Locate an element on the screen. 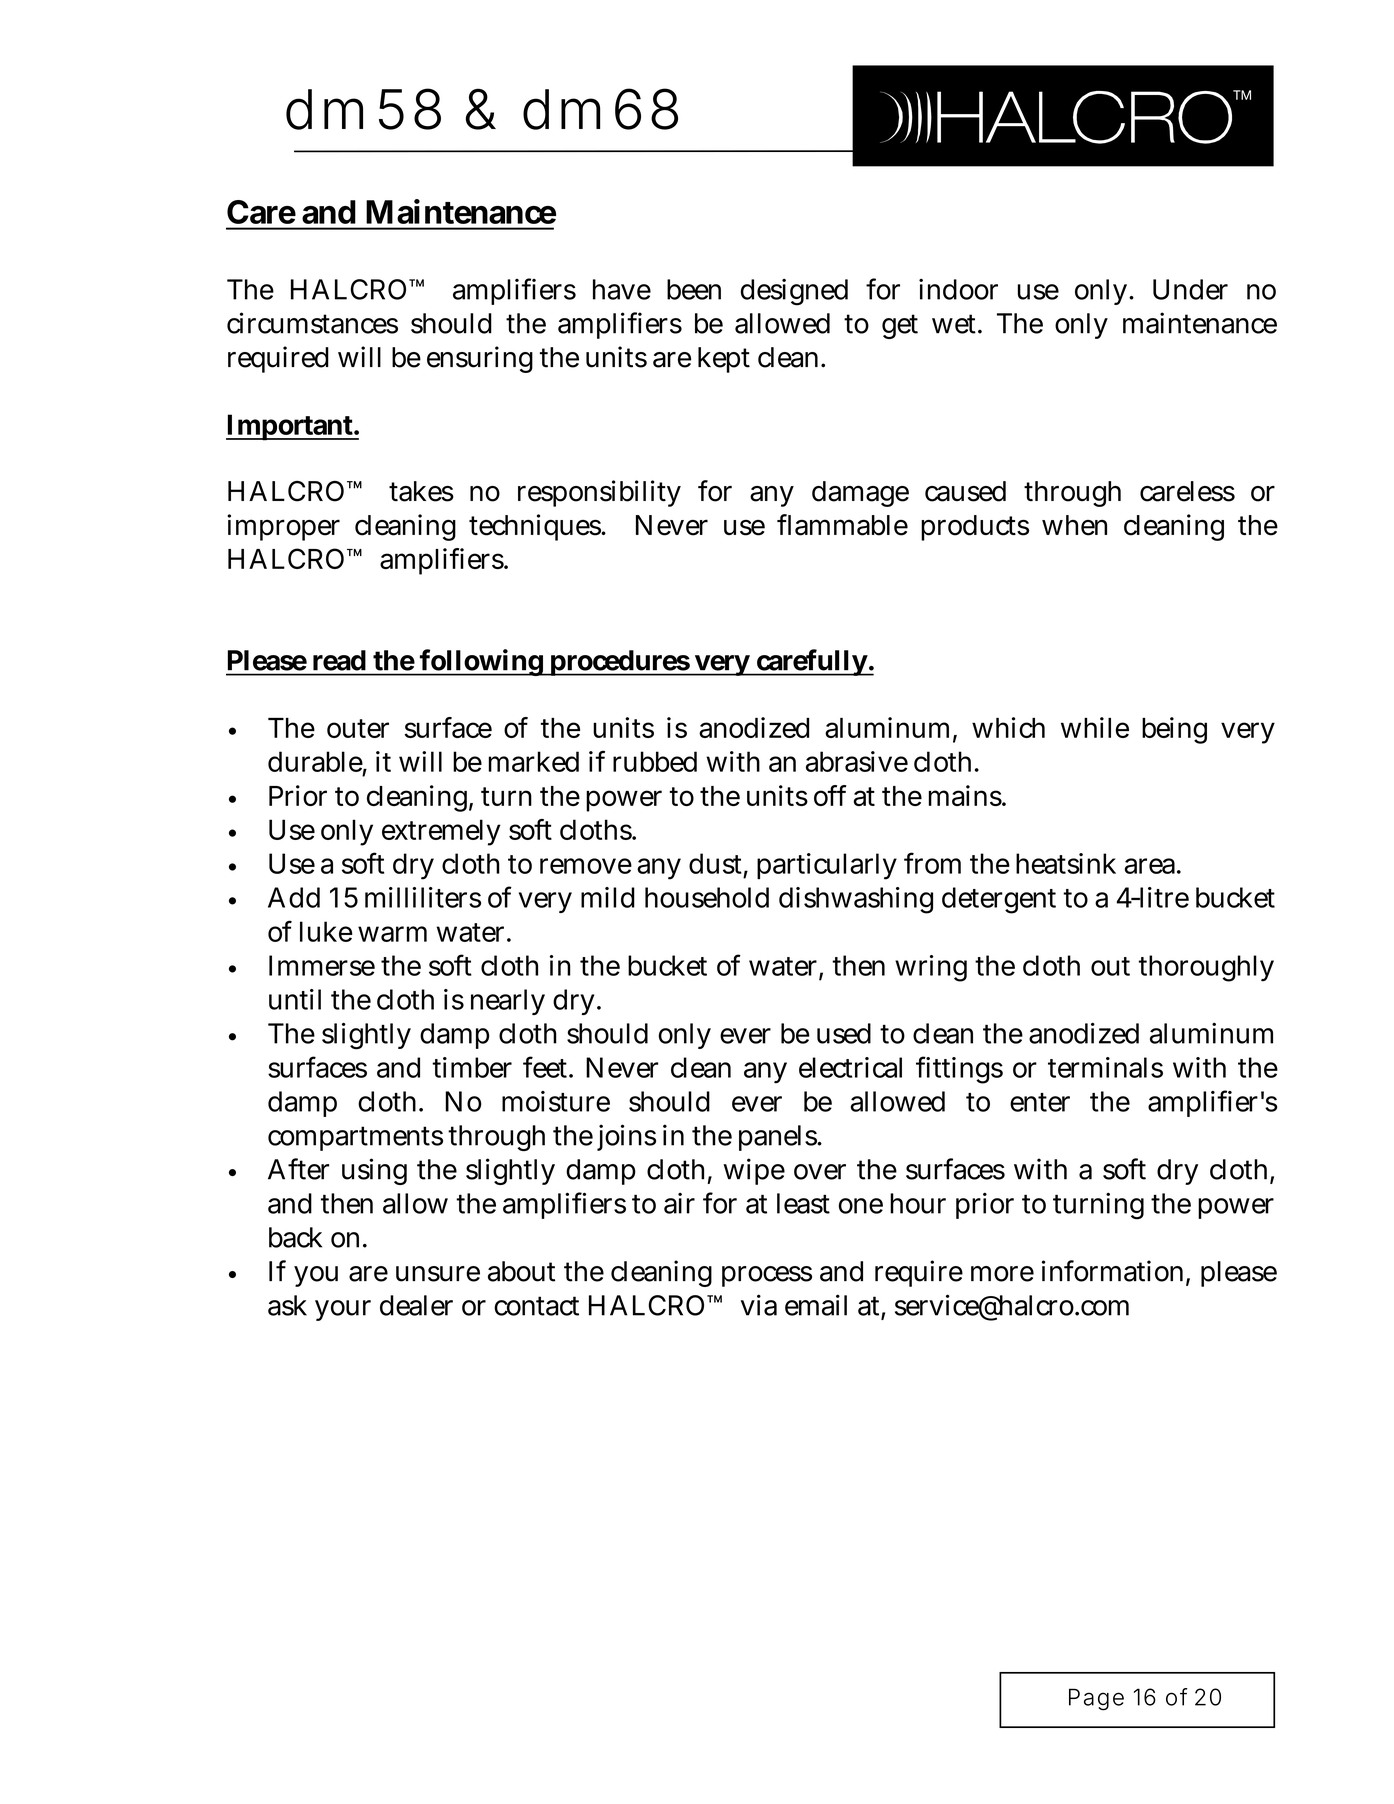  your is located at coordinates (343, 1310).
